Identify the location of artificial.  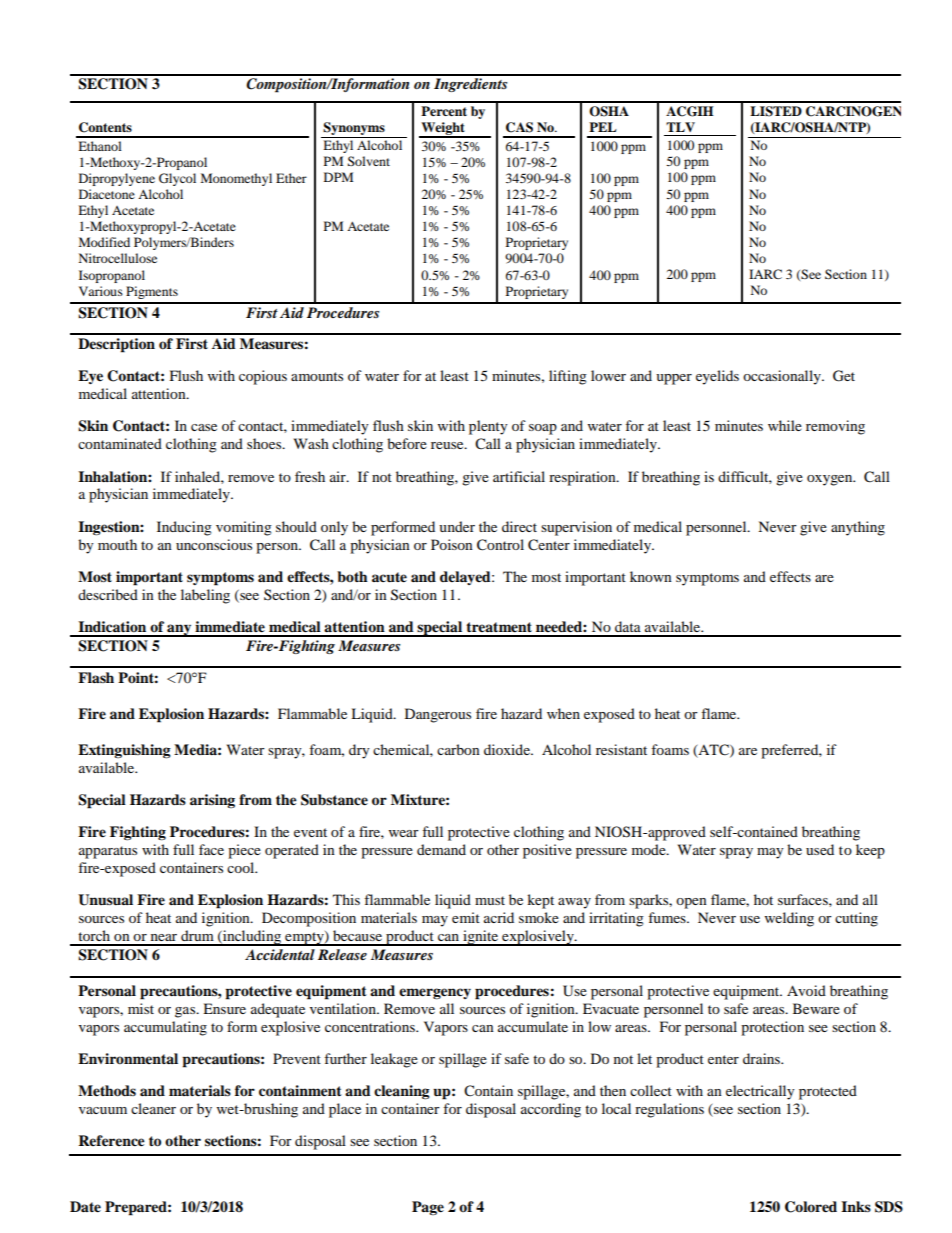
(519, 476).
